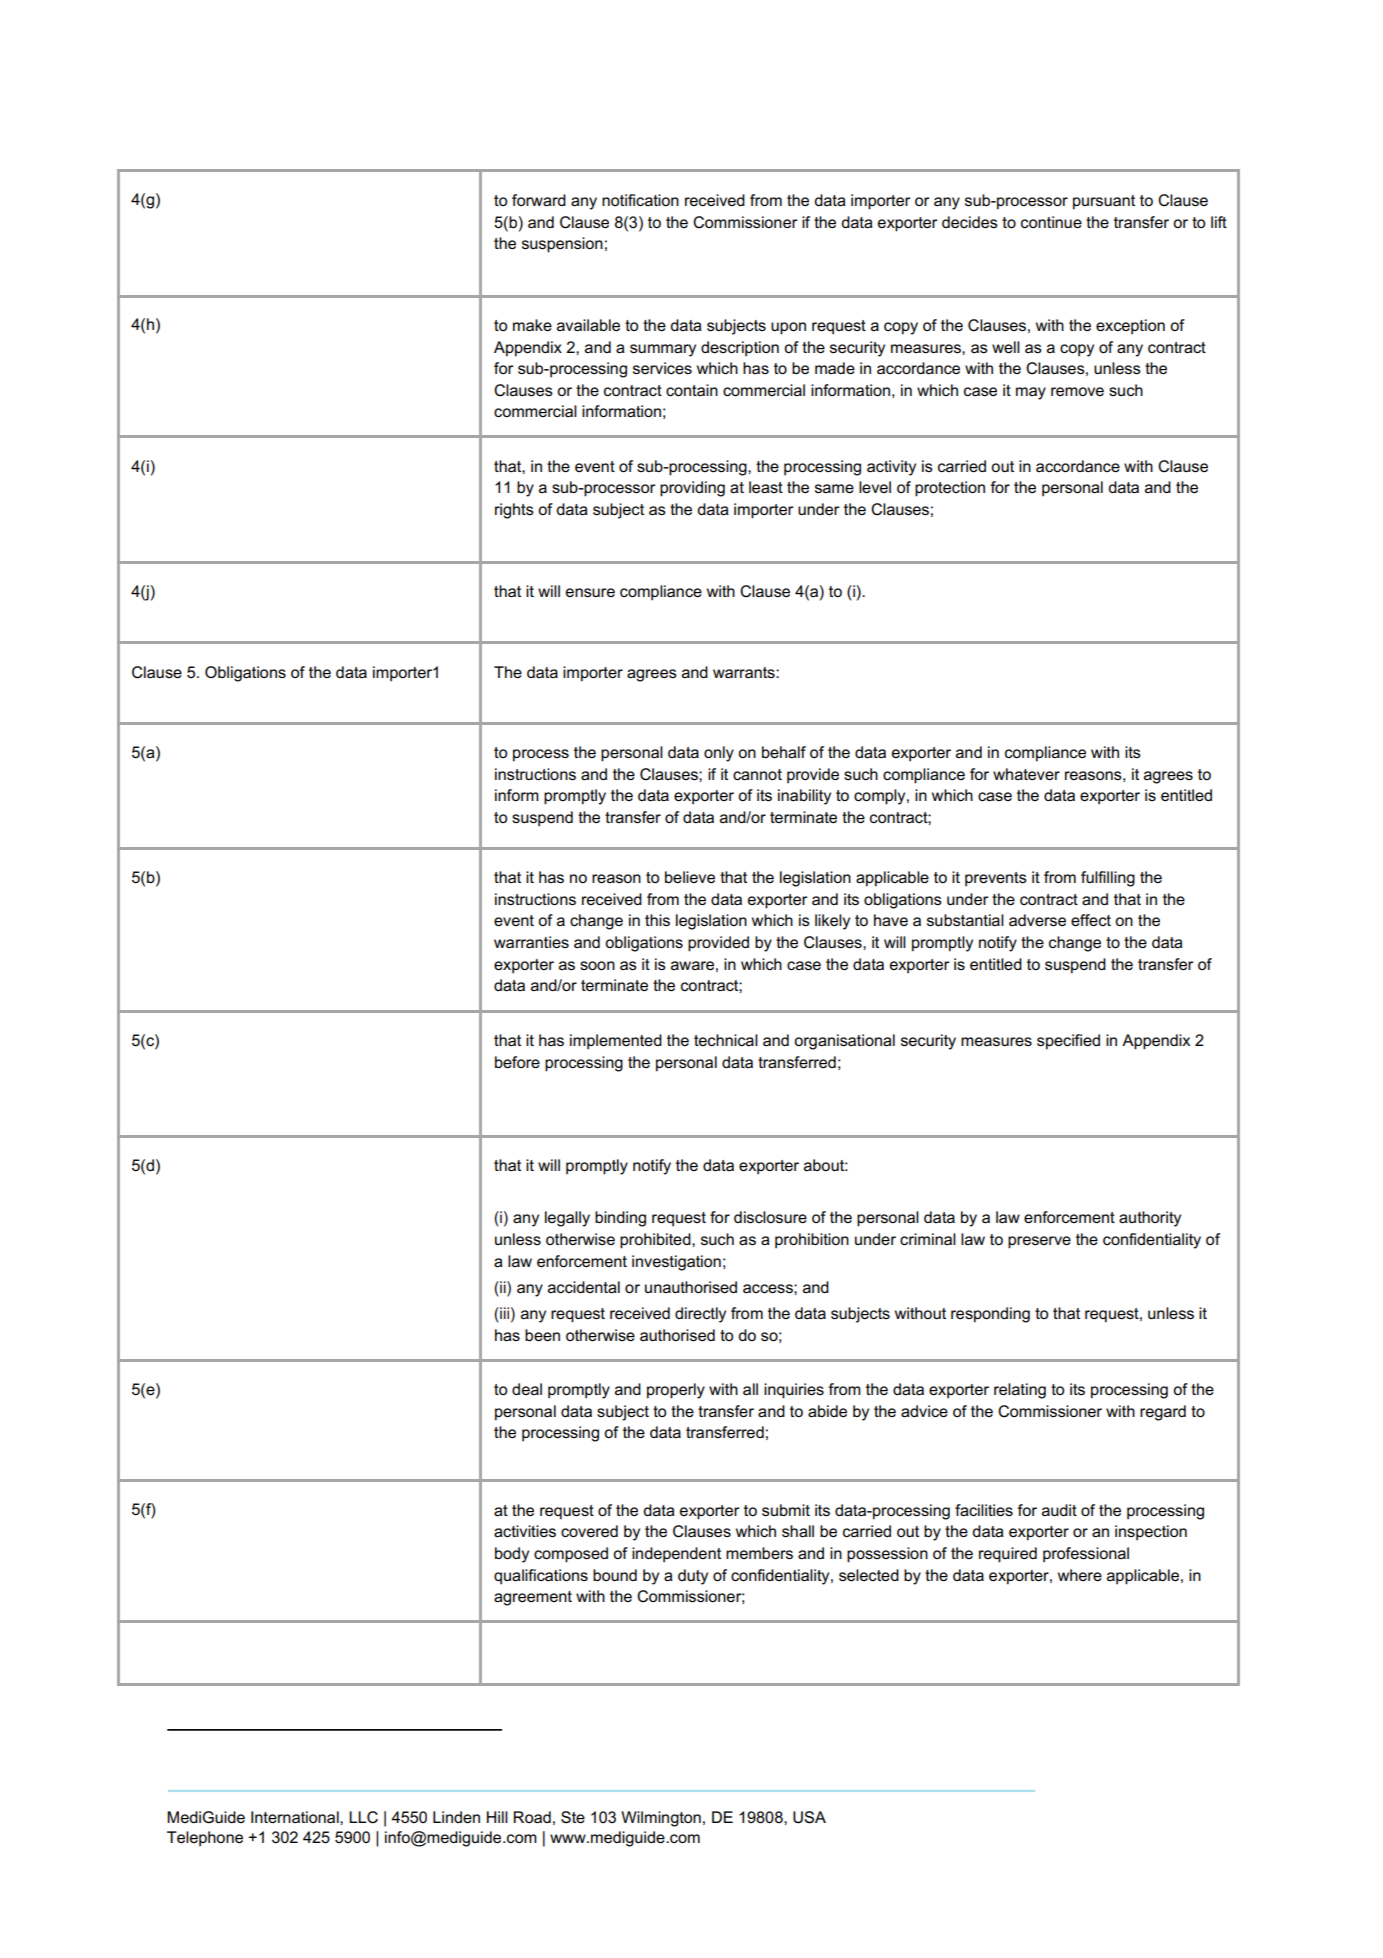 The height and width of the screenshot is (1958, 1383). I want to click on iii, so click(503, 1313).
